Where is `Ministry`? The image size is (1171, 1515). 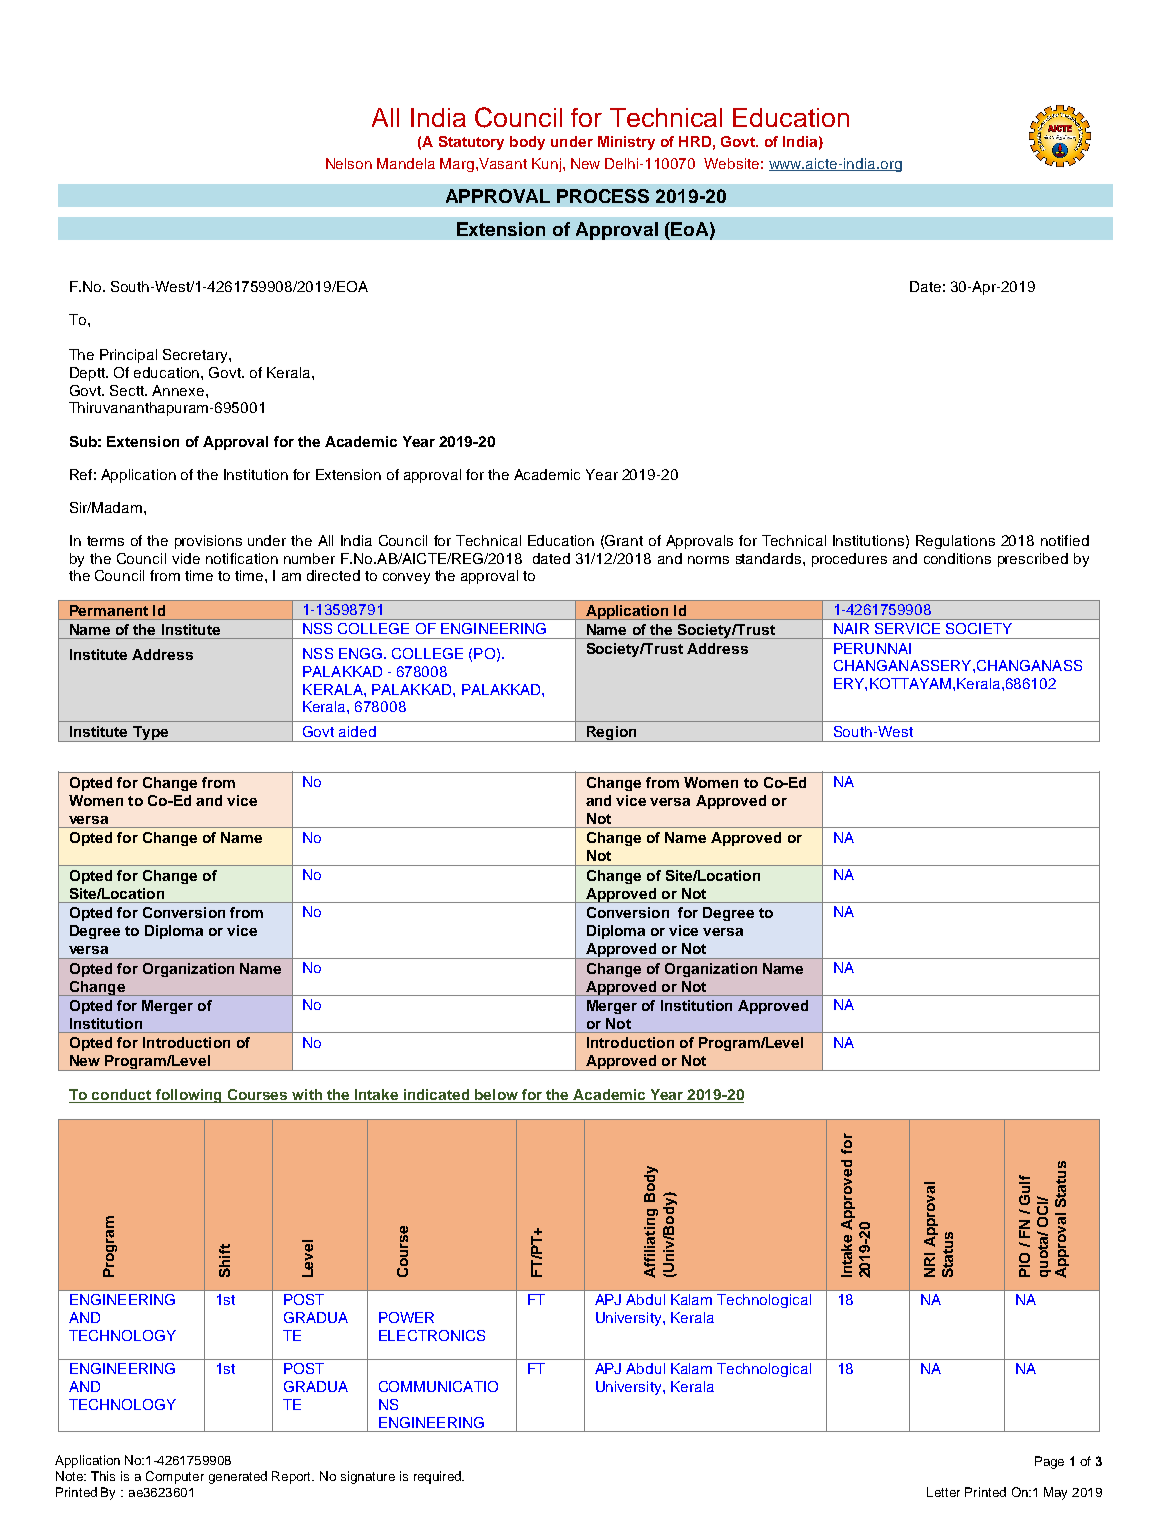 Ministry is located at coordinates (626, 143).
